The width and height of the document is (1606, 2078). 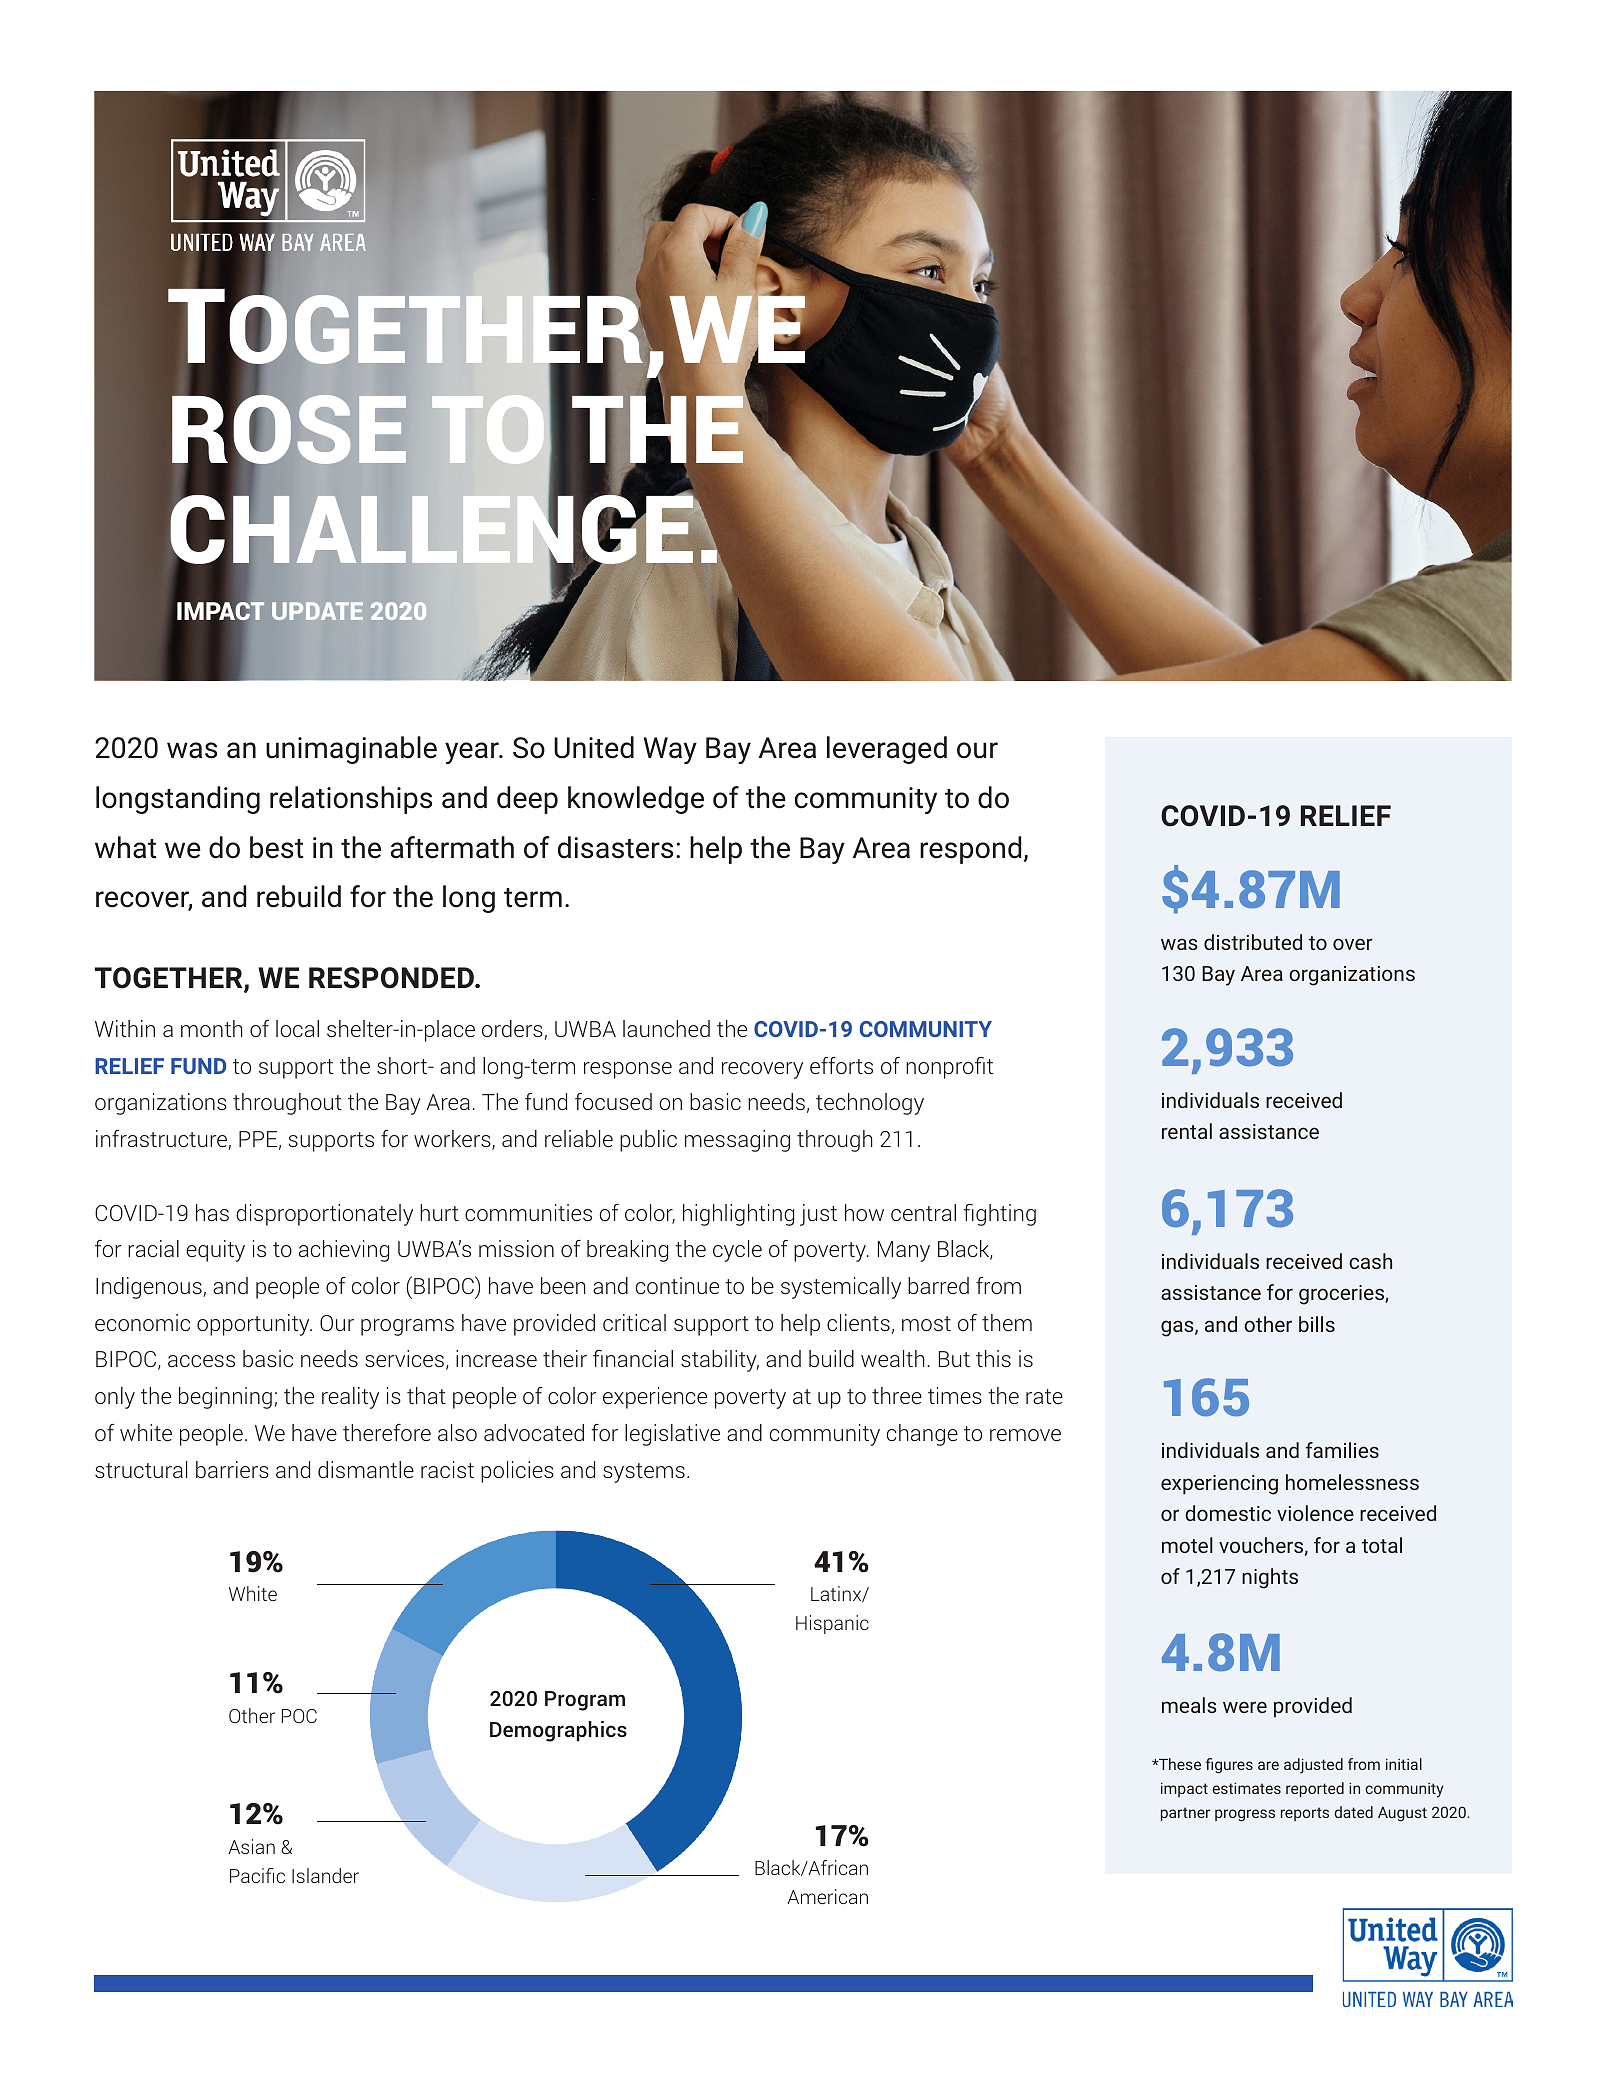 I want to click on legislative, so click(x=672, y=1435).
